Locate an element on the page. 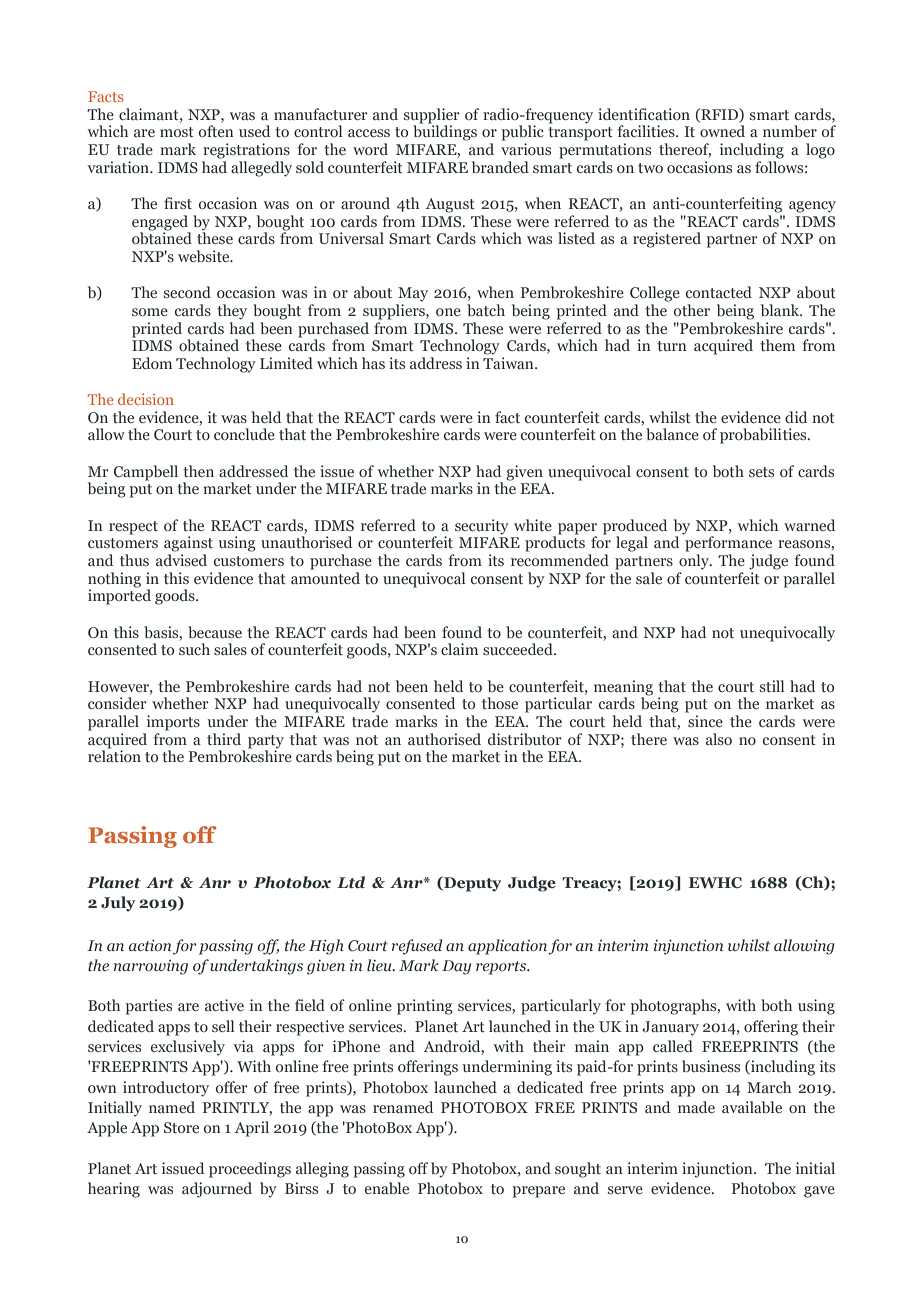 Image resolution: width=924 pixels, height=1308 pixels. photographs is located at coordinates (674, 1007).
